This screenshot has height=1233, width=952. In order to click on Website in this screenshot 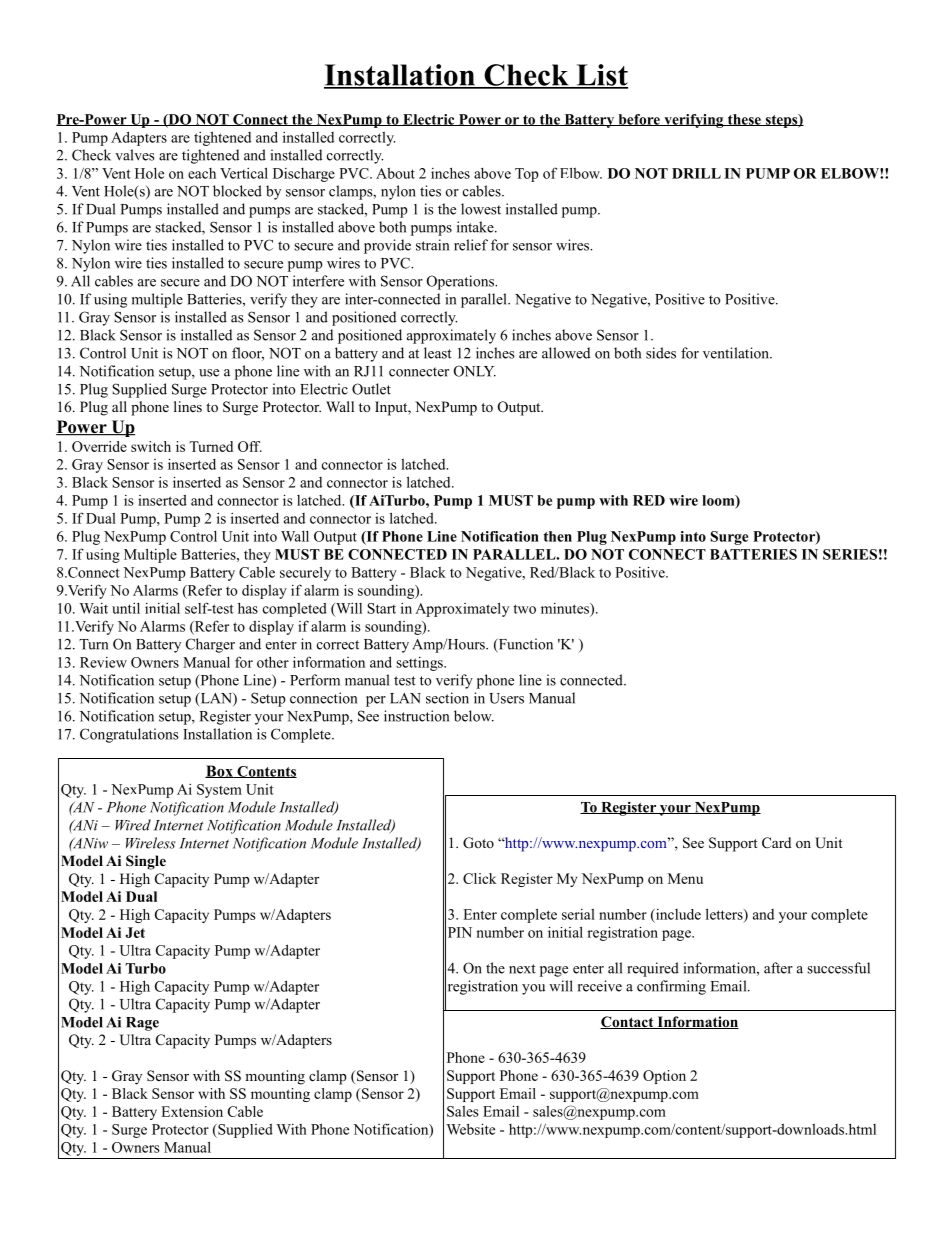, I will do `click(471, 1129)`.
